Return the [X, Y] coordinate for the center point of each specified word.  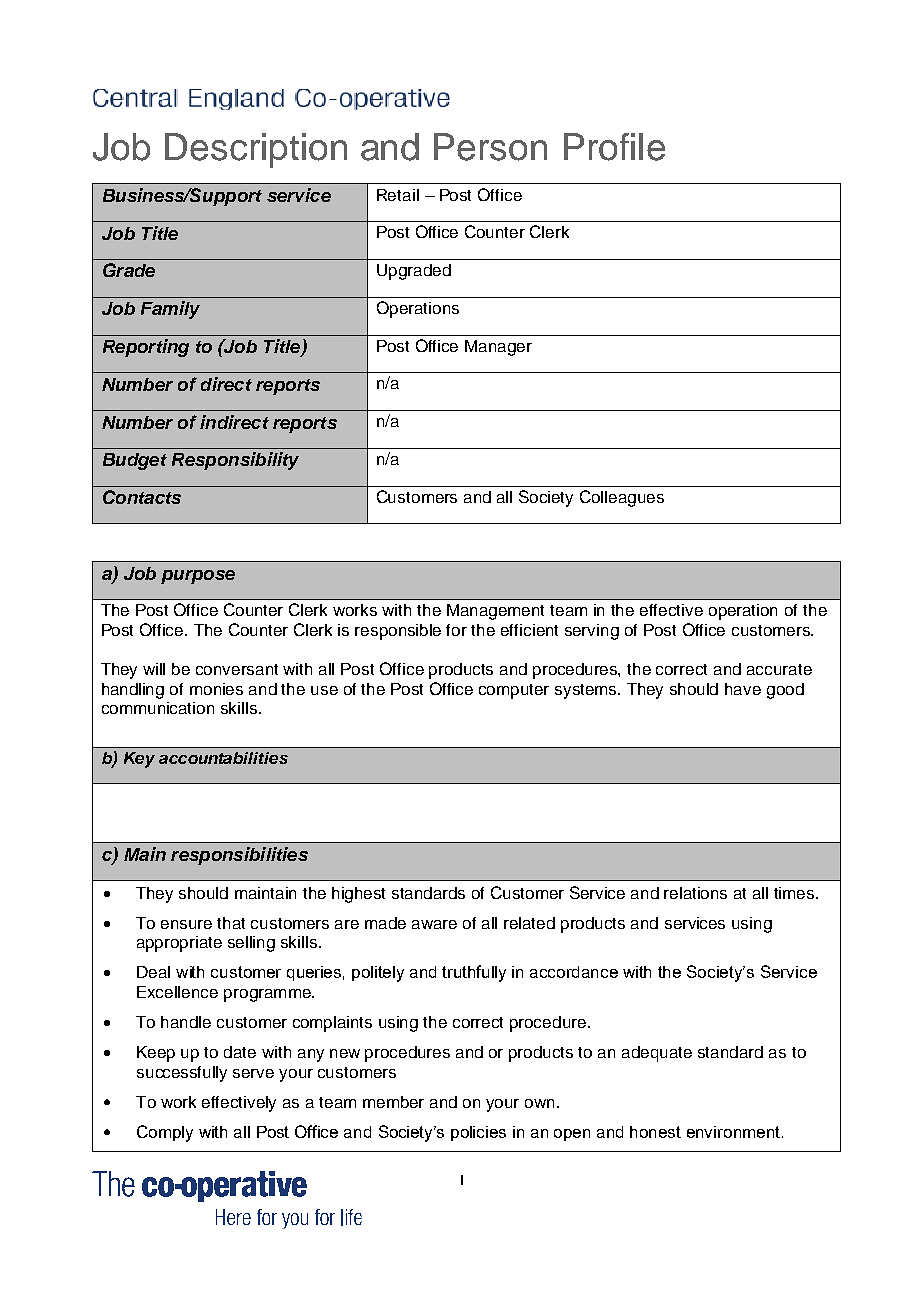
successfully [182, 1074]
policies [478, 1133]
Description [256, 150]
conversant [237, 669]
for [456, 630]
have [743, 689]
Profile [614, 147]
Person [490, 147]
